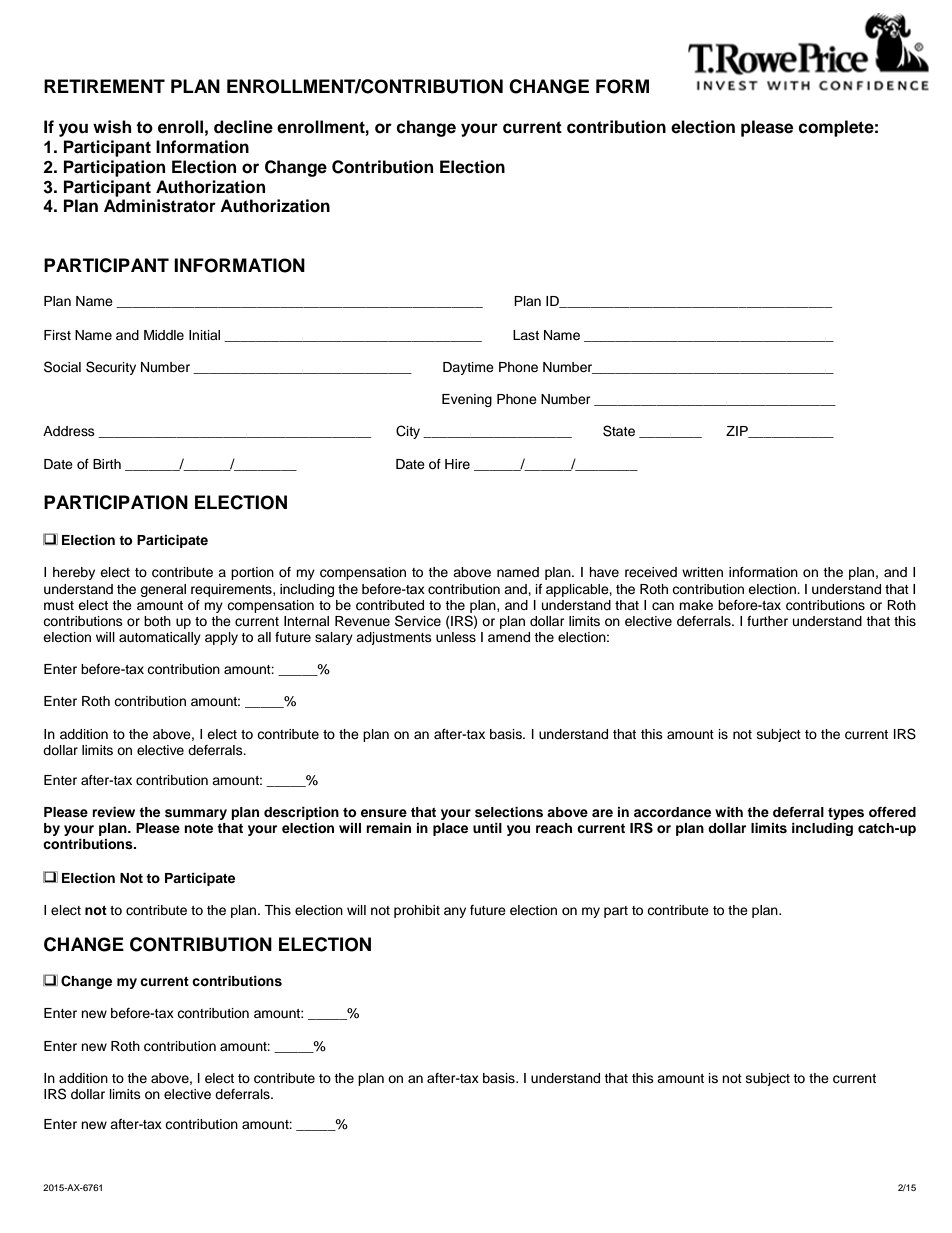  I want to click on Middle, so click(164, 335).
